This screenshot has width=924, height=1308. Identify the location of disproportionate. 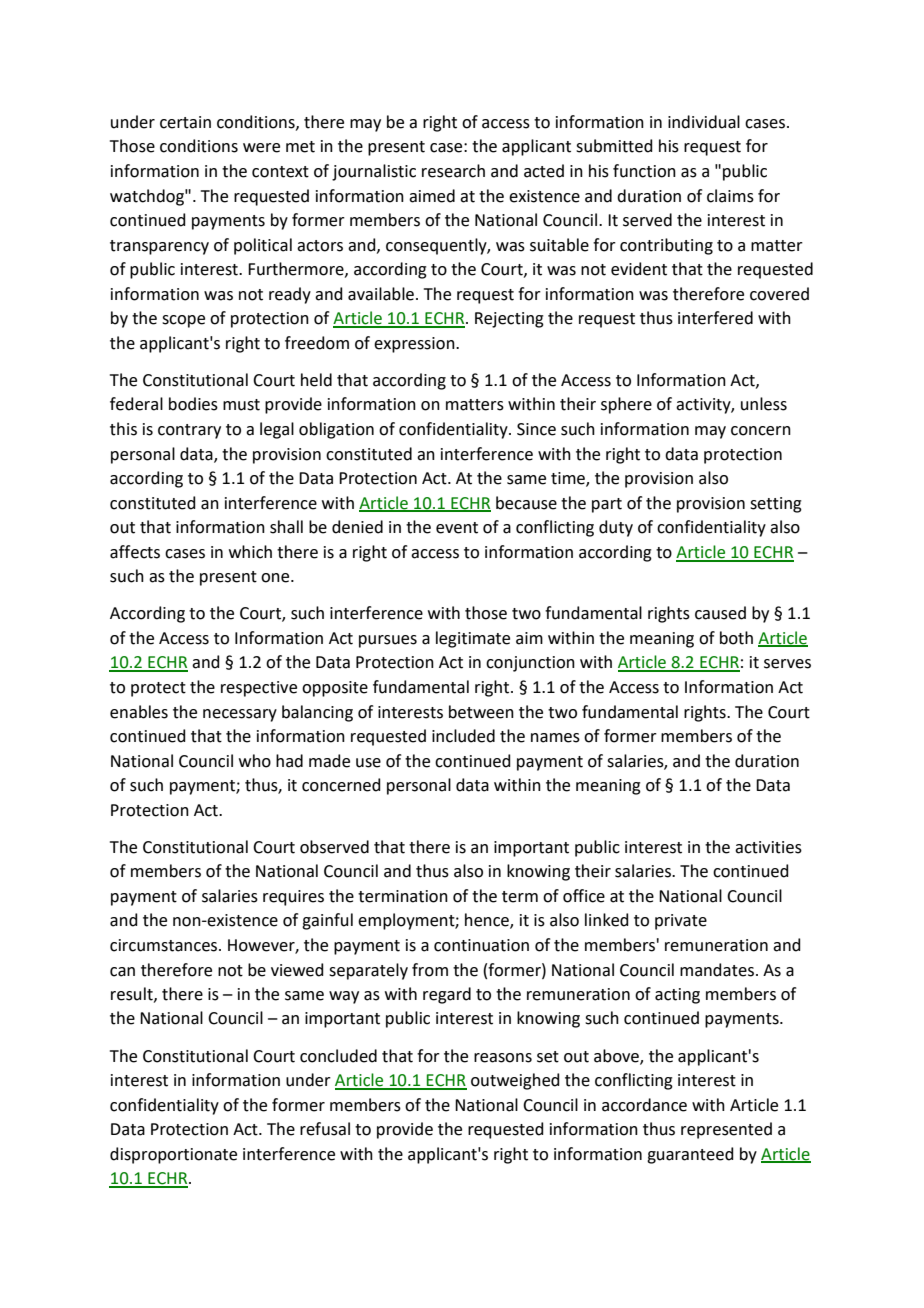
(173, 1155).
